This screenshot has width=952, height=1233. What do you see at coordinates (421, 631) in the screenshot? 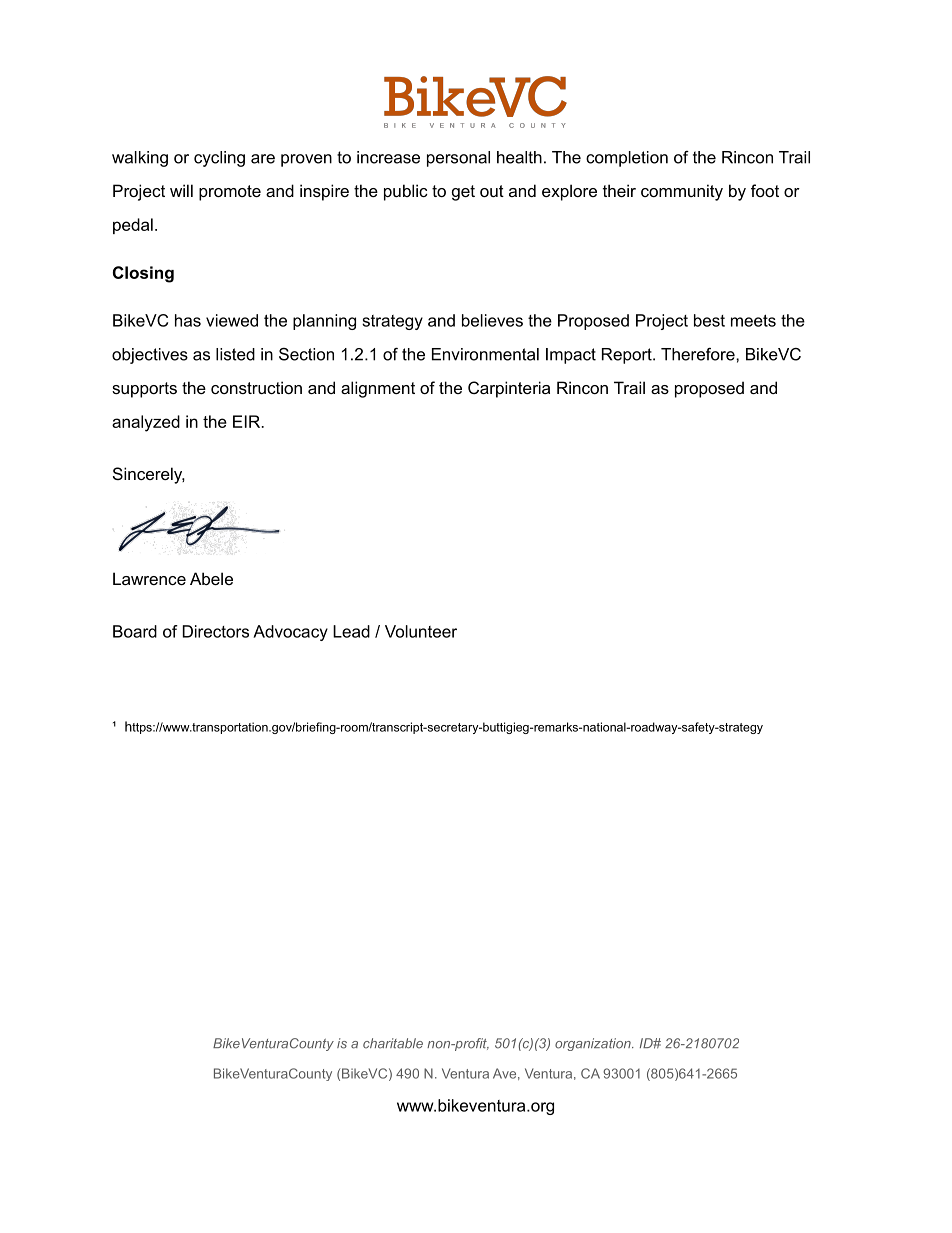
I see `Volunteer` at bounding box center [421, 631].
